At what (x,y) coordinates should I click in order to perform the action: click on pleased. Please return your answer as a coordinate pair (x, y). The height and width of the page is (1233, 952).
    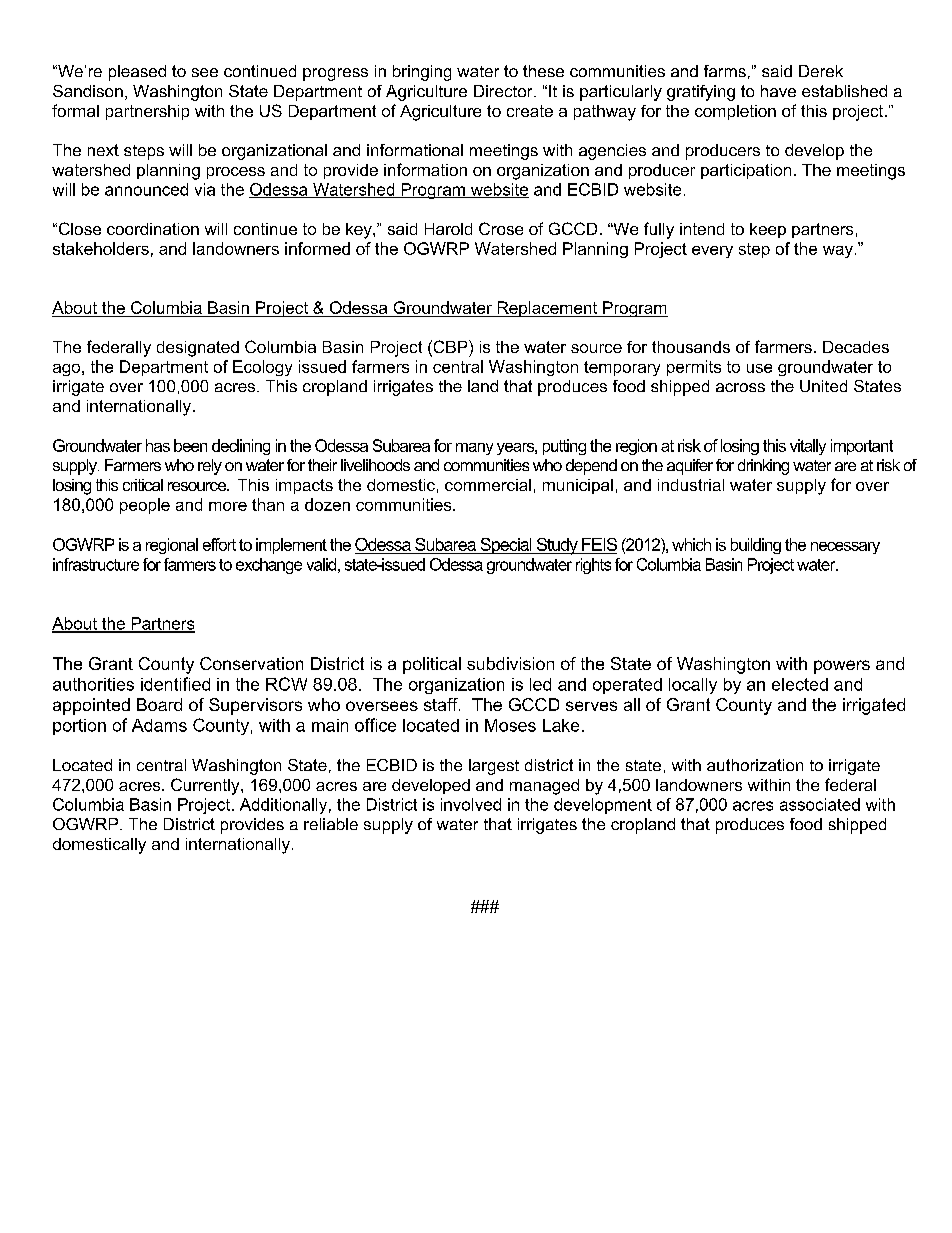
    Looking at the image, I should click on (137, 73).
